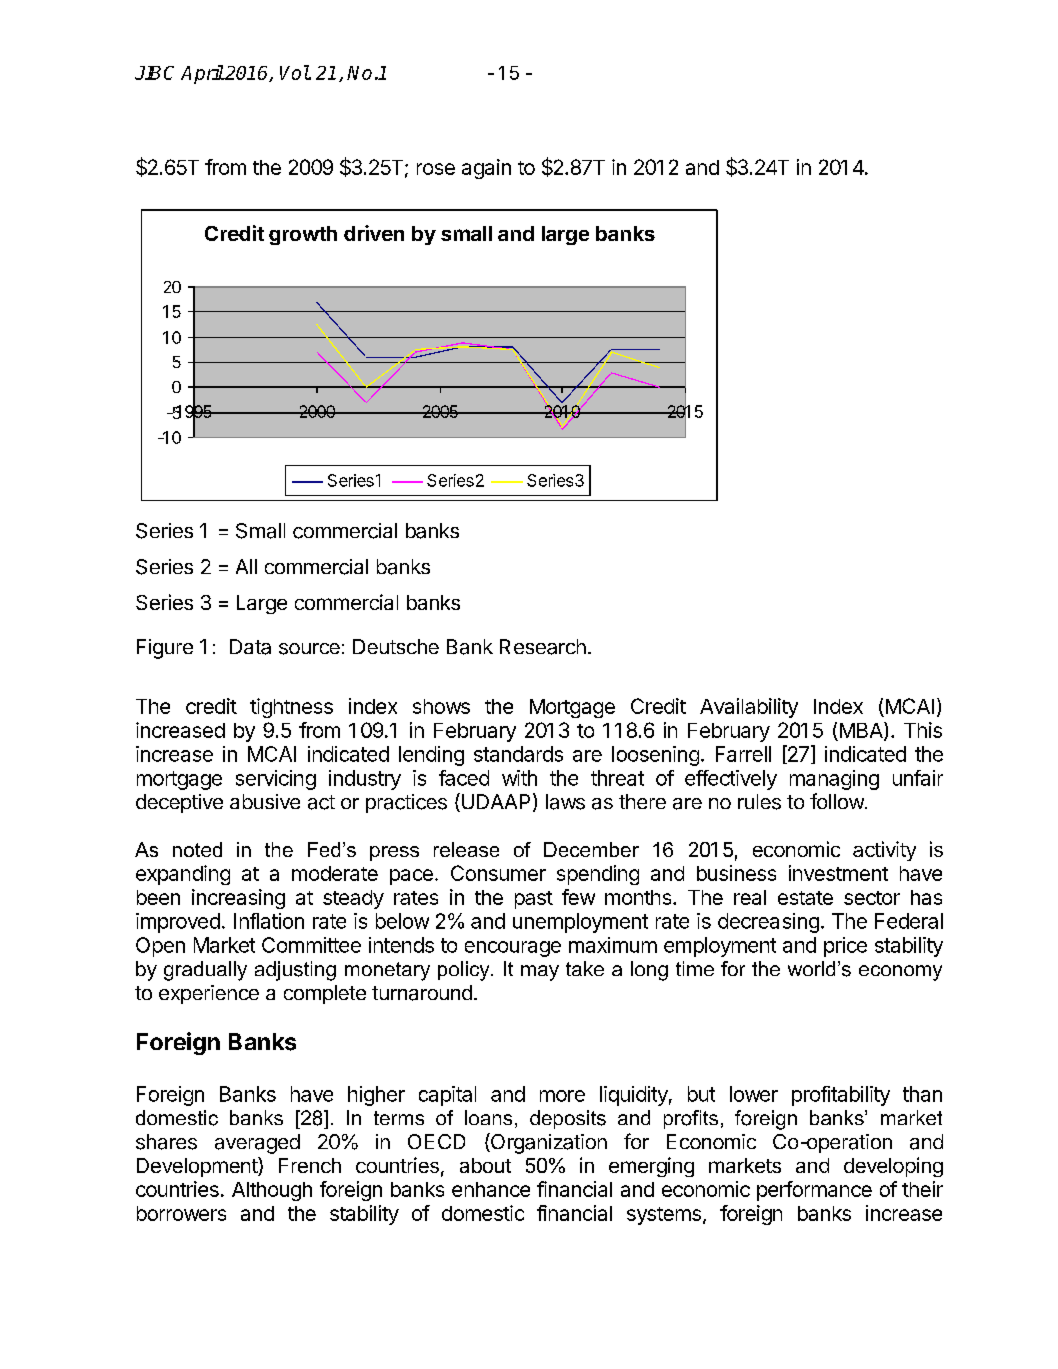 This screenshot has height=1369, width=1058. I want to click on Although, so click(272, 1191).
